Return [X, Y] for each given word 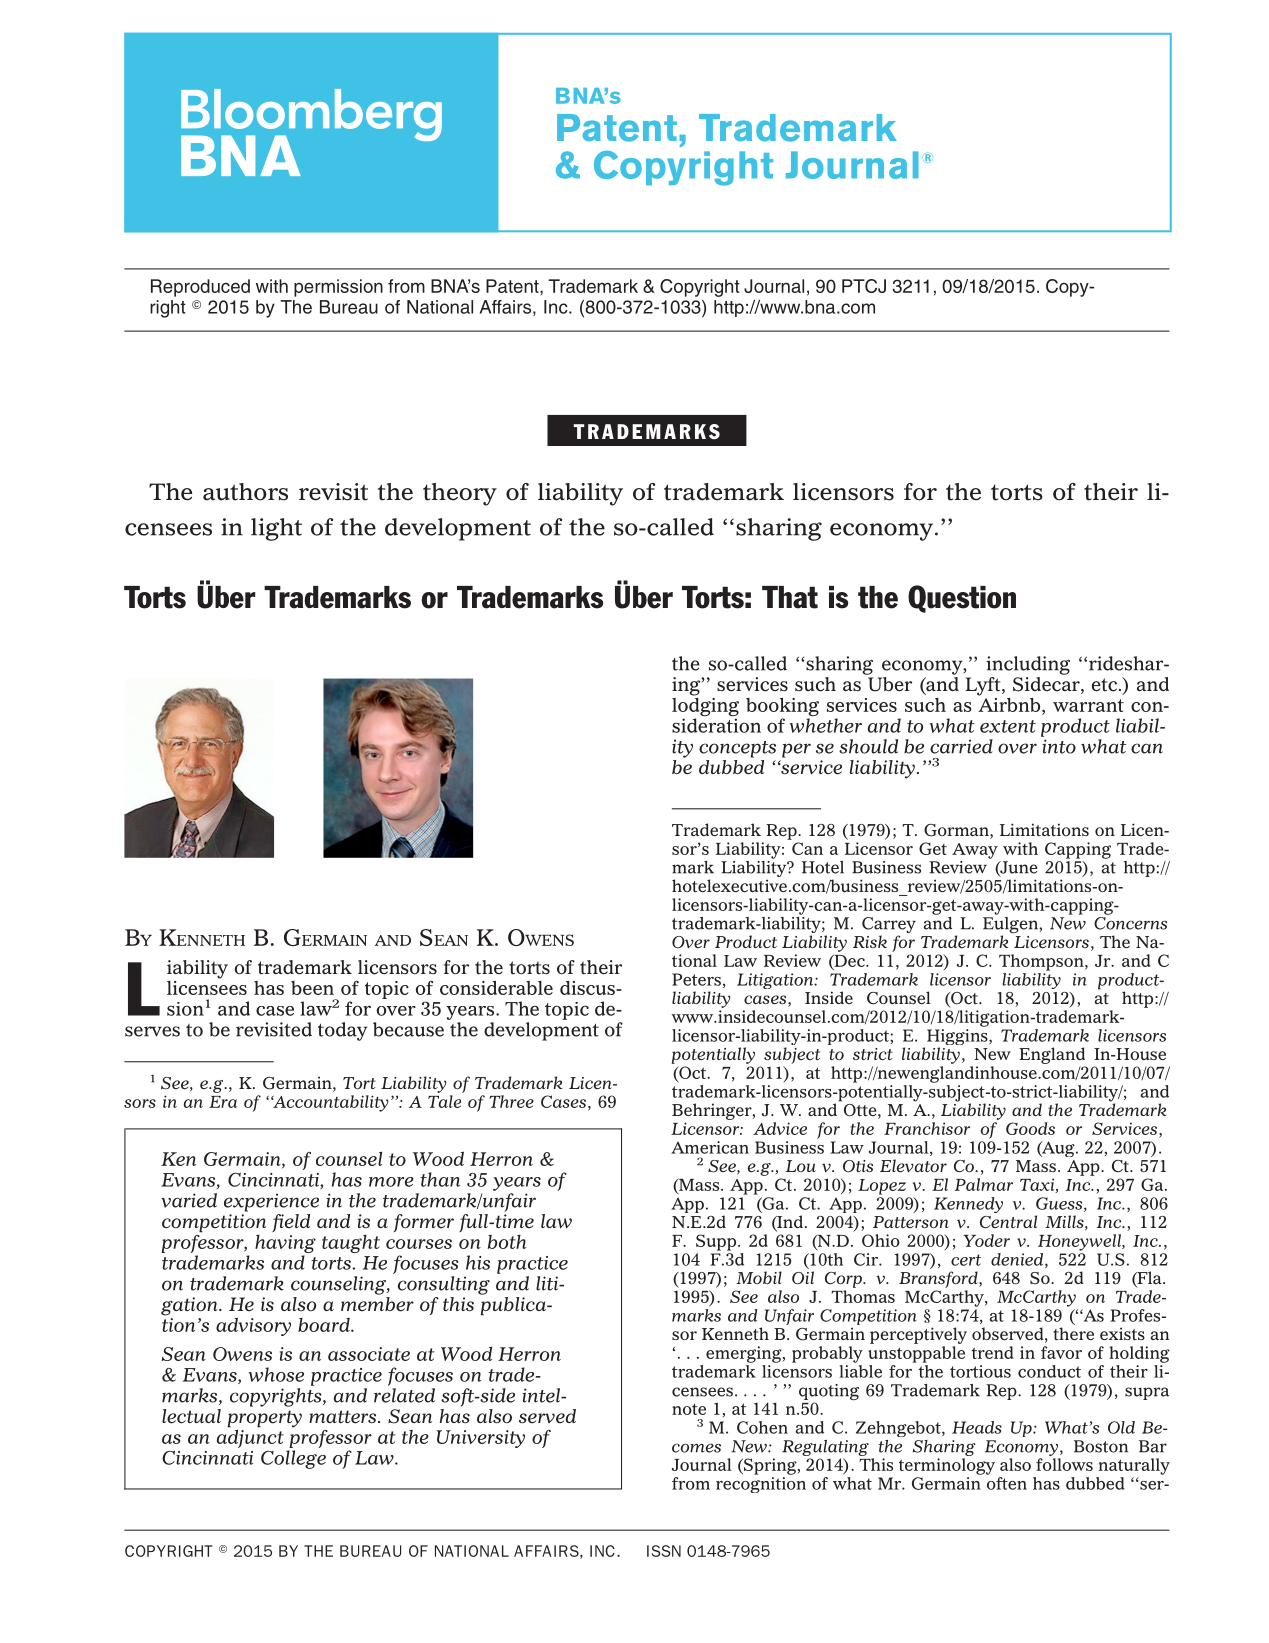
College [293, 1459]
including [1028, 665]
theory [460, 494]
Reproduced [200, 288]
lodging [705, 707]
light [276, 529]
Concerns [1130, 923]
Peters [696, 979]
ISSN [664, 1551]
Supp [717, 1242]
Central [1008, 1222]
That [790, 597]
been [312, 988]
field [291, 1223]
